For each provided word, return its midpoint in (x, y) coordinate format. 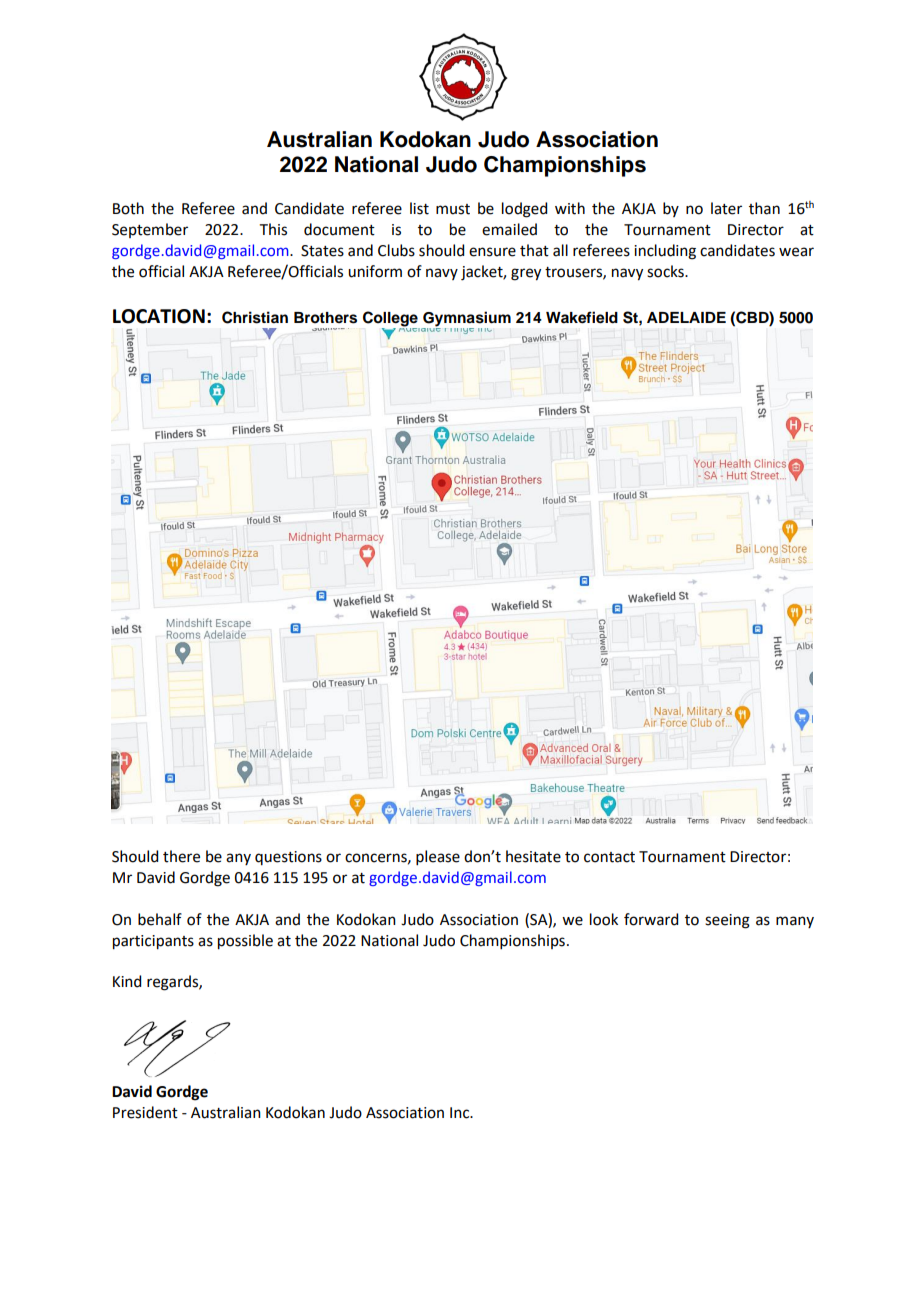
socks (666, 271)
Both (128, 208)
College (391, 320)
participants (153, 942)
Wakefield (582, 317)
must (453, 209)
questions (288, 858)
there (181, 856)
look (604, 919)
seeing (727, 921)
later (726, 208)
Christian (255, 317)
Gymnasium (466, 320)
